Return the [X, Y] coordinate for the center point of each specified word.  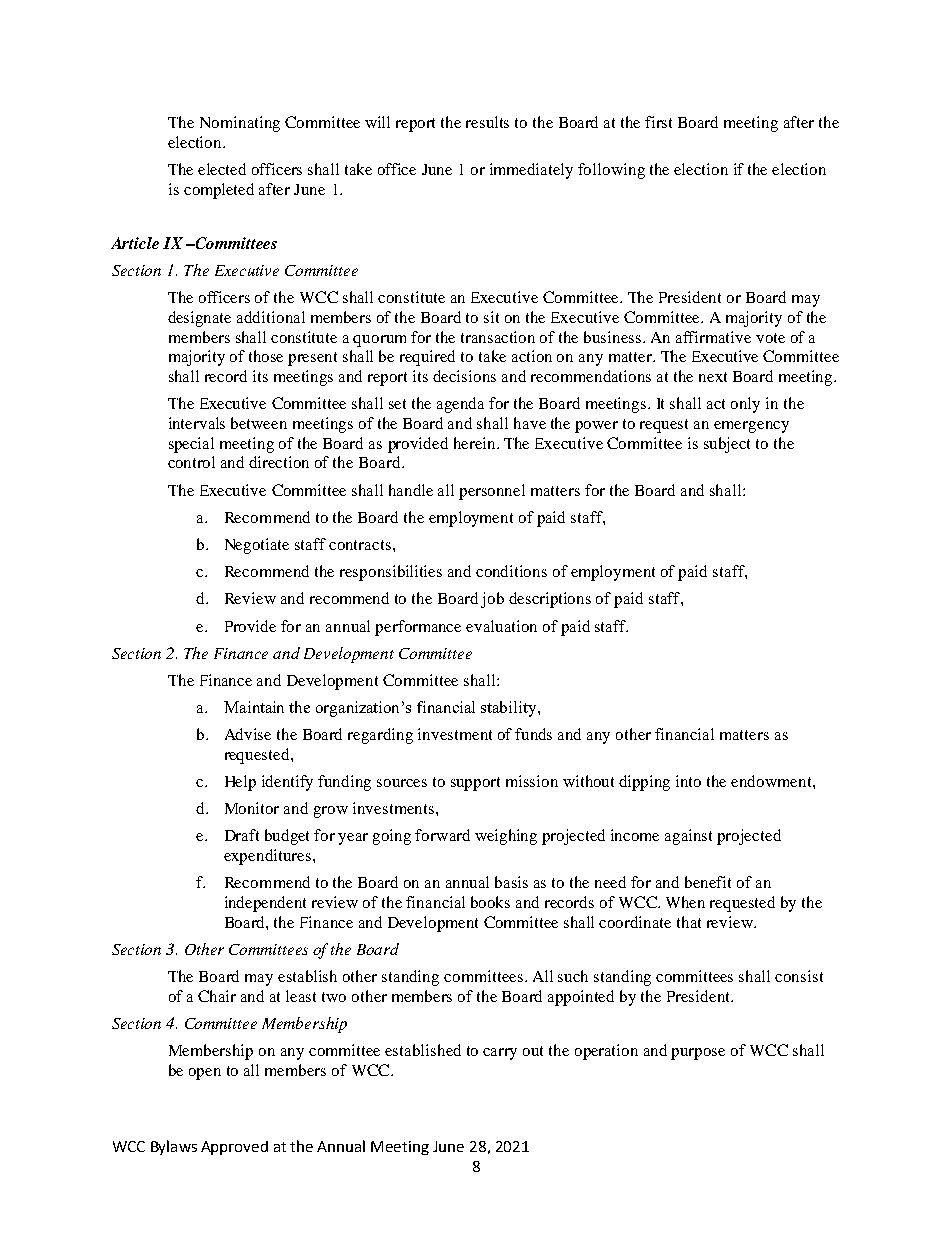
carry [500, 1054]
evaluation [501, 626]
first [658, 122]
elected [222, 169]
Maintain [254, 707]
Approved [234, 1148]
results [487, 122]
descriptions [550, 600]
